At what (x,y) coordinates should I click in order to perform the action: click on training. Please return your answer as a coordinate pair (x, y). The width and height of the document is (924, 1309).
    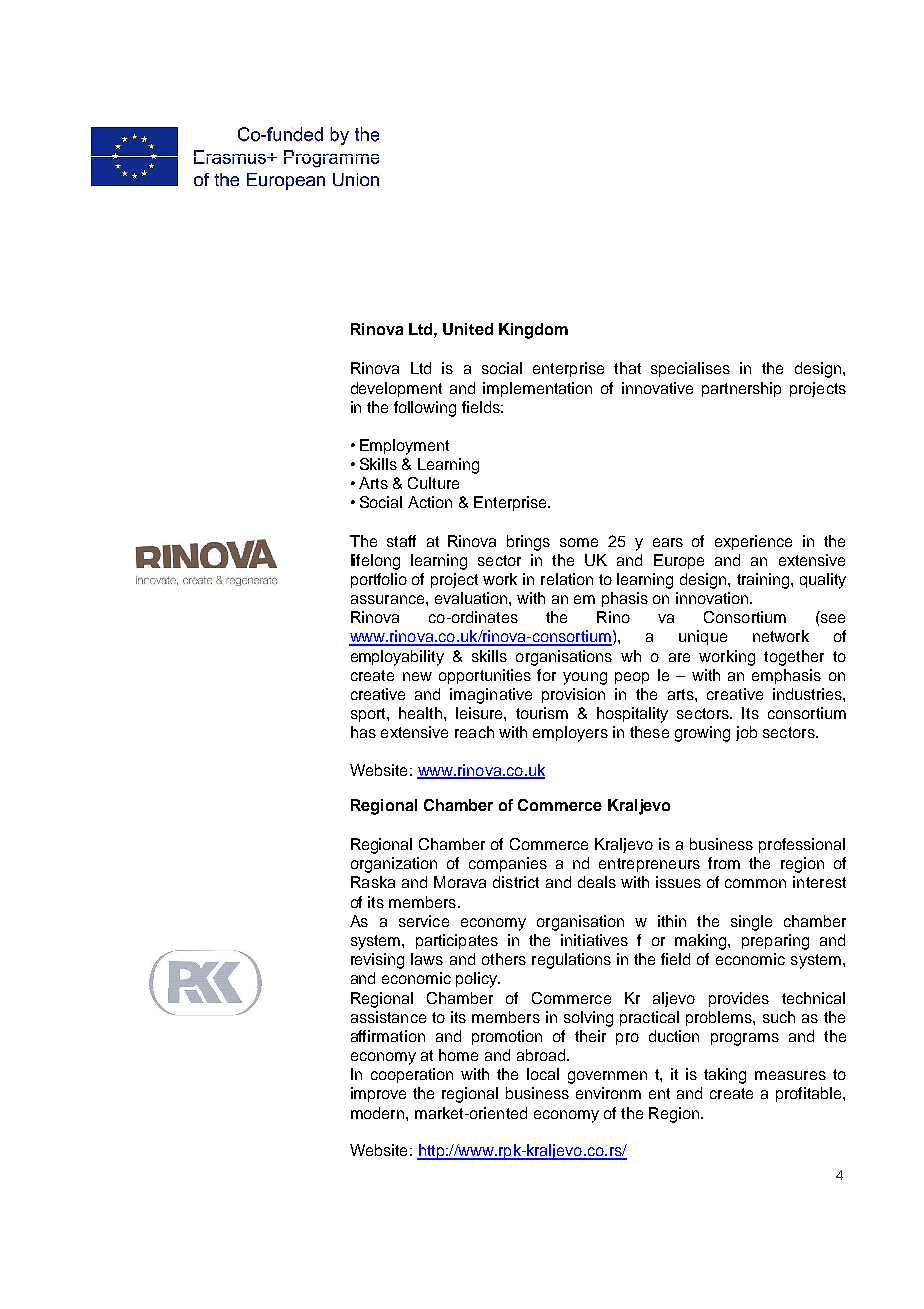
    Looking at the image, I should click on (764, 581).
